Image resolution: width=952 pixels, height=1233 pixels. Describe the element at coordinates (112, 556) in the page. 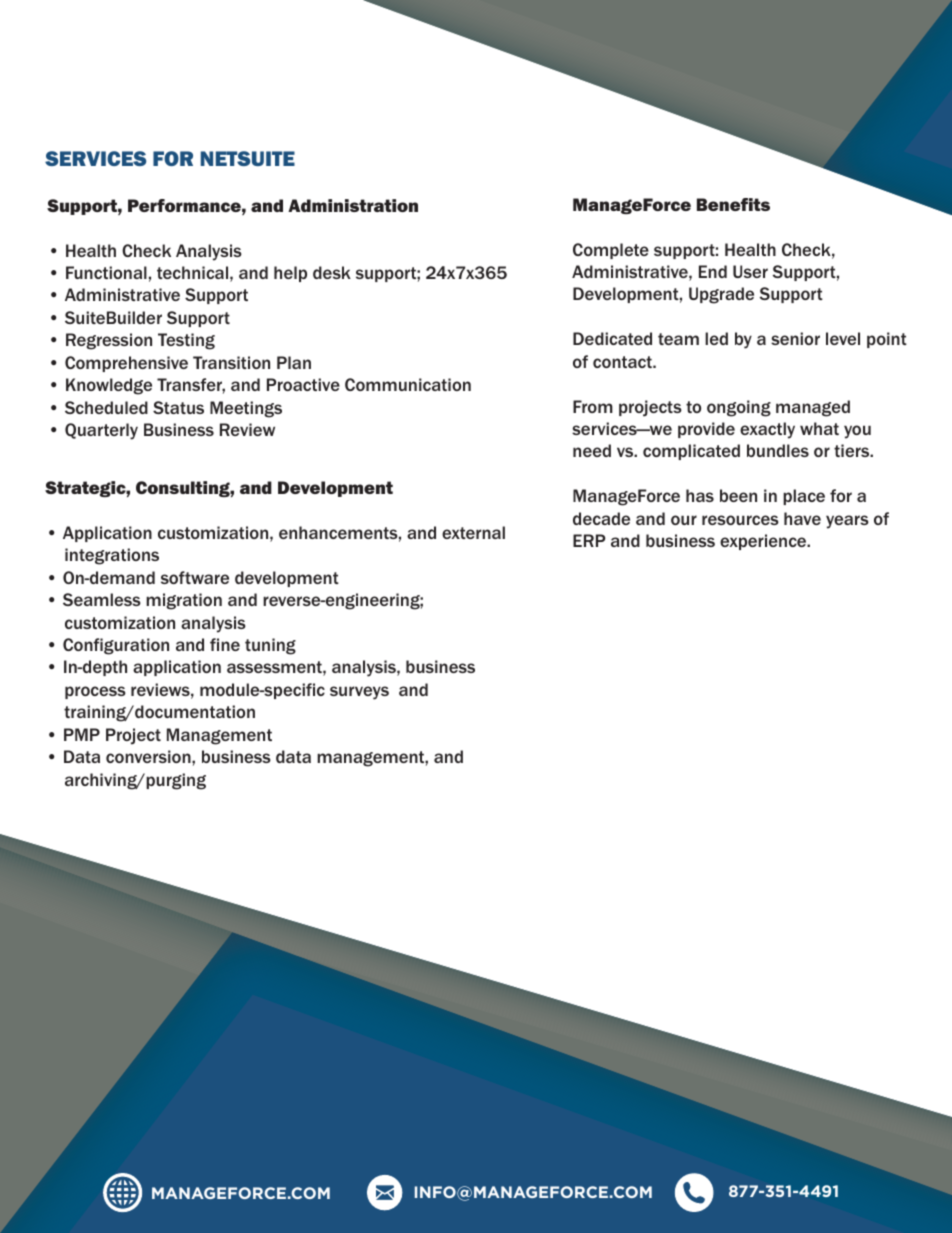

I see `integrations` at that location.
